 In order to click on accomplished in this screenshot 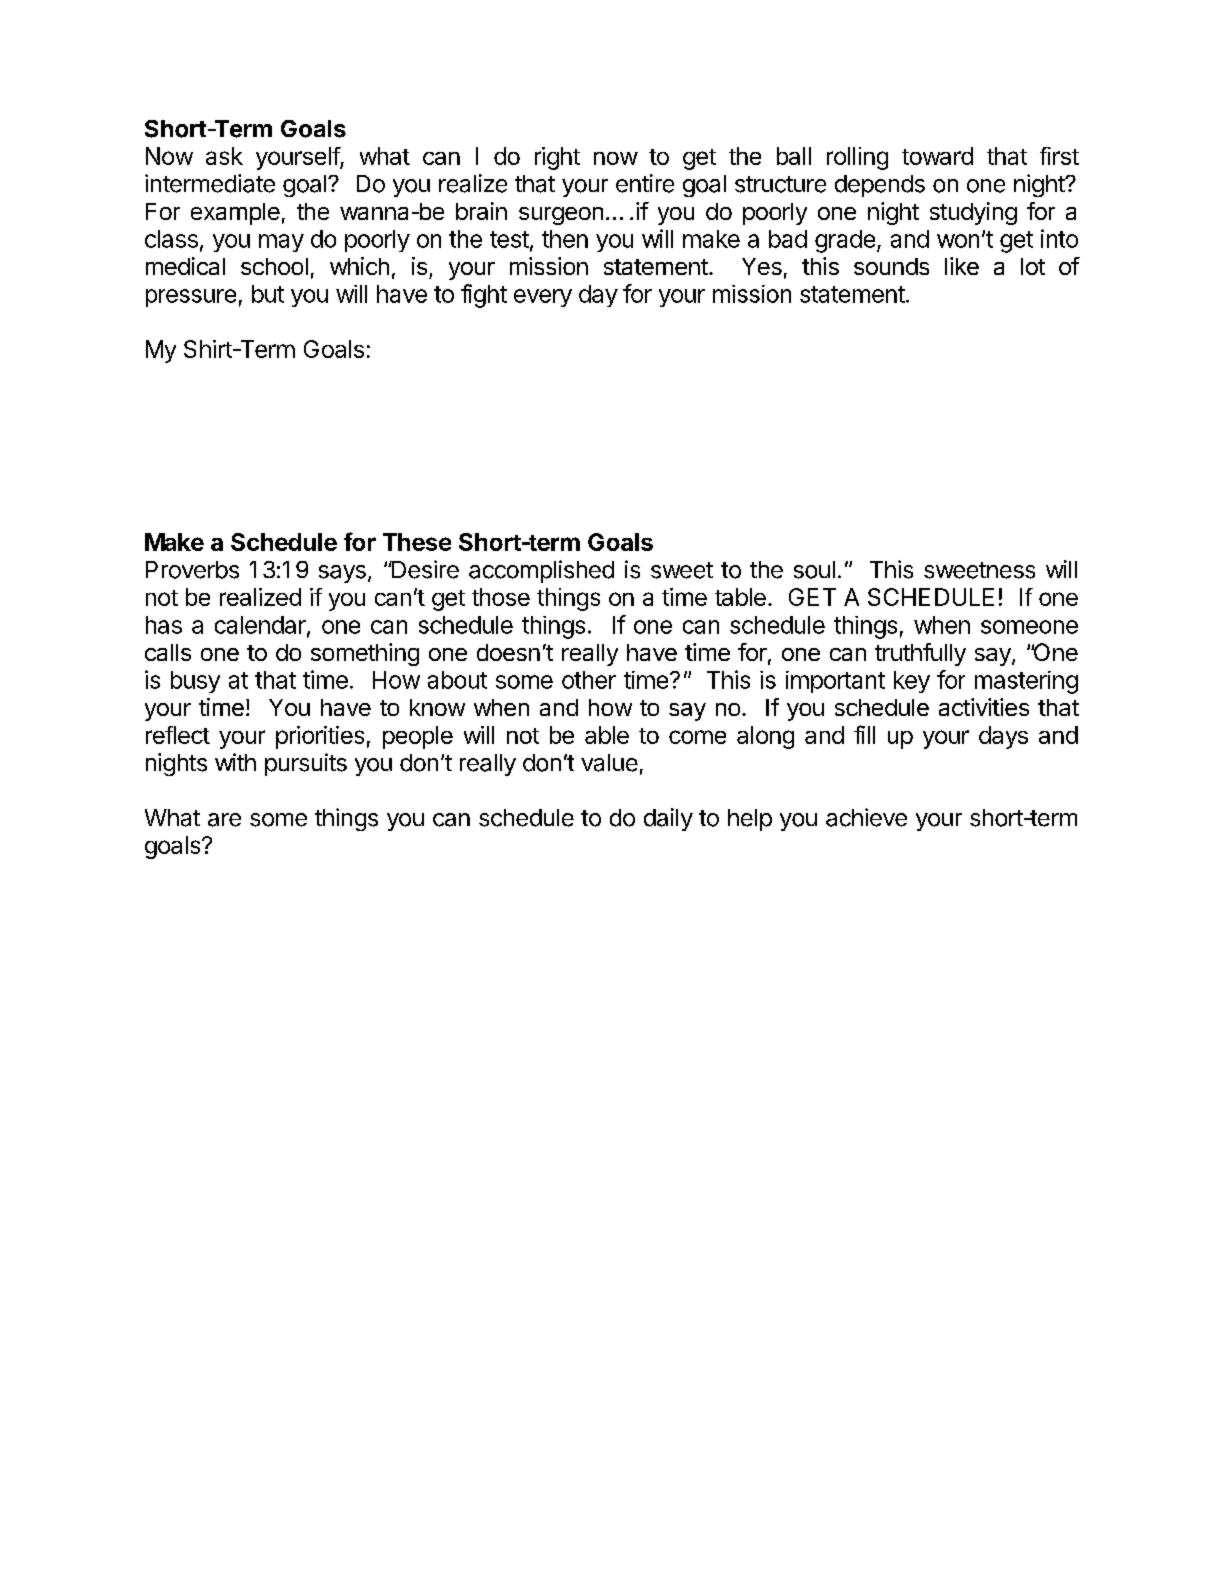, I will do `click(541, 571)`.
